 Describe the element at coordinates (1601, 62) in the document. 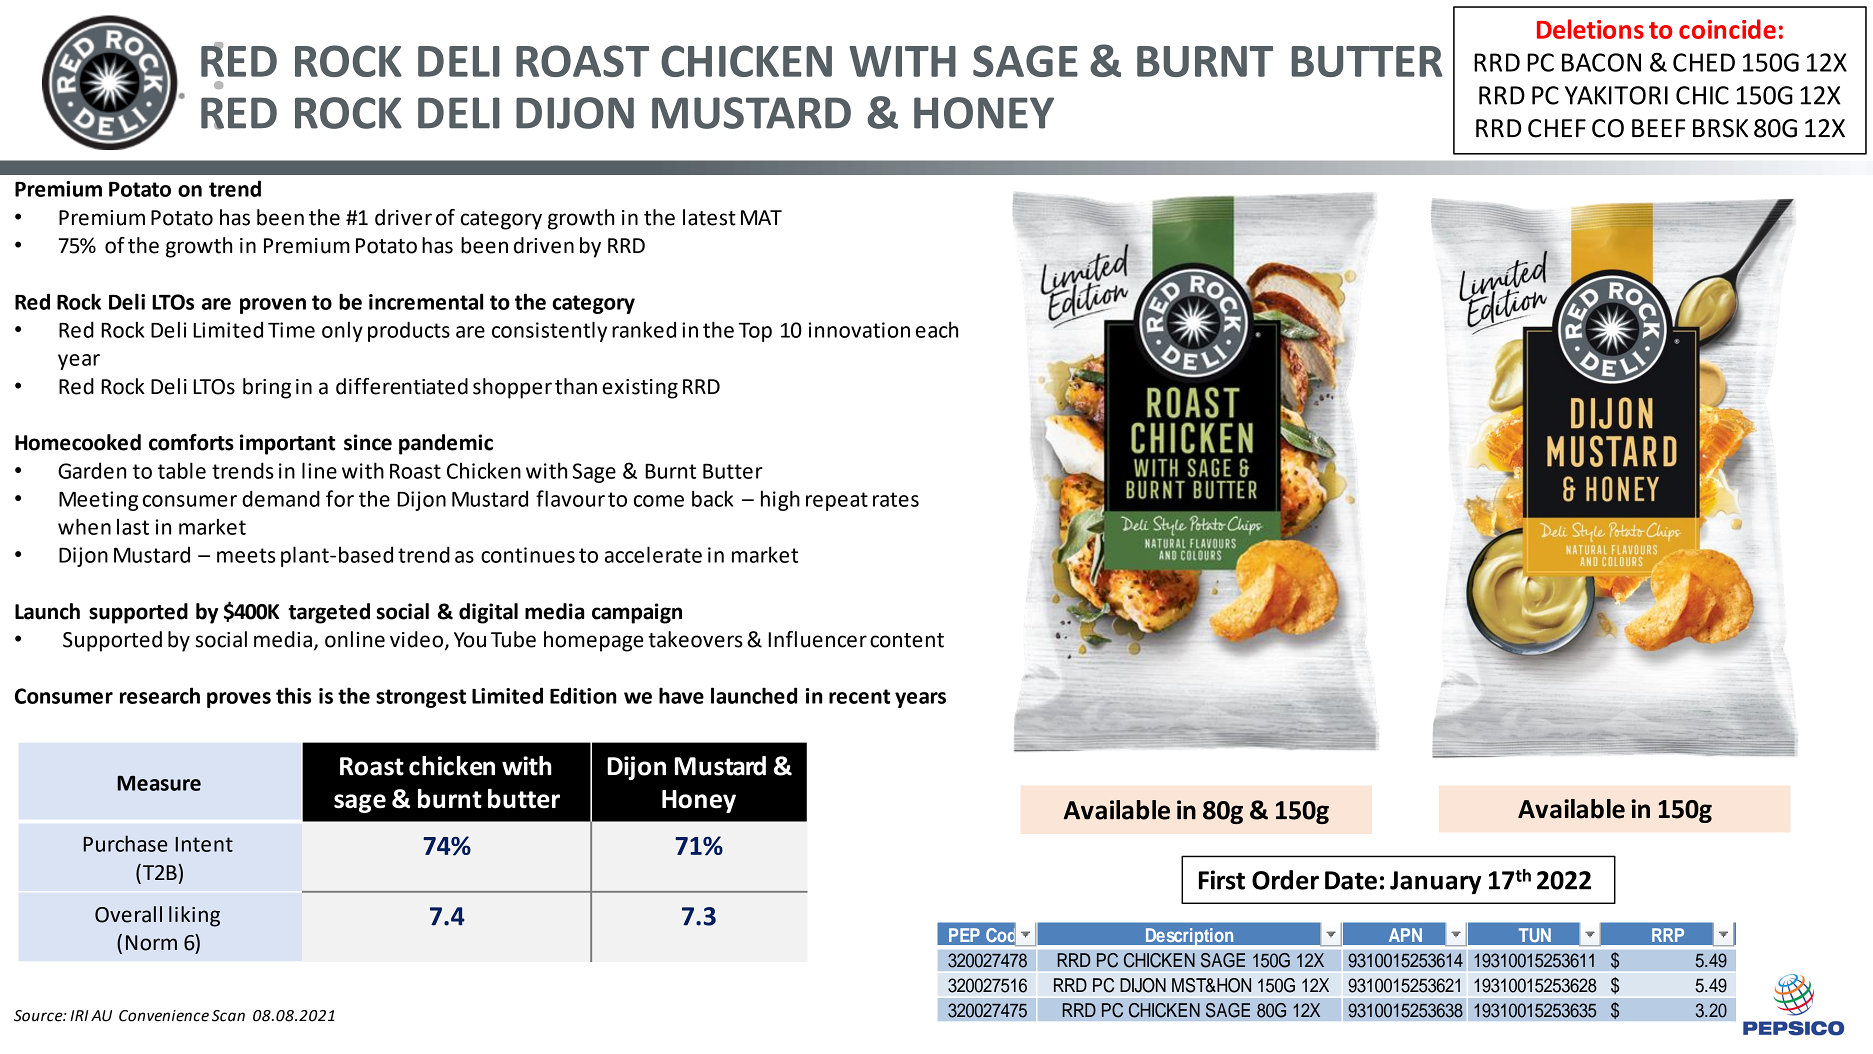

I see `BACON` at that location.
